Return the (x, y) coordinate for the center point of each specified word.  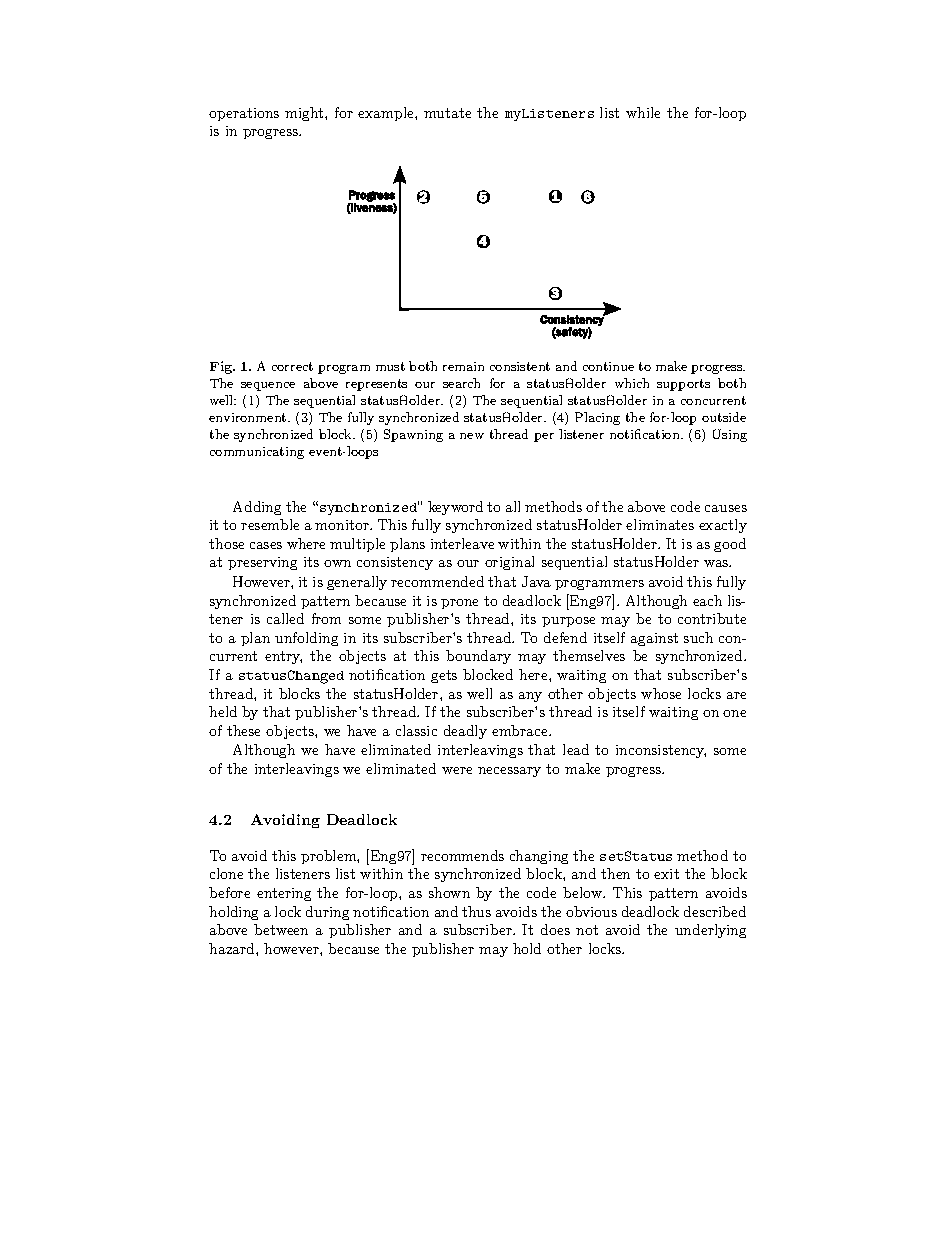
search (461, 383)
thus (476, 911)
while (643, 112)
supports (683, 385)
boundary (478, 657)
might (305, 114)
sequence (268, 386)
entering (284, 894)
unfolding (306, 639)
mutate (447, 113)
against (654, 639)
